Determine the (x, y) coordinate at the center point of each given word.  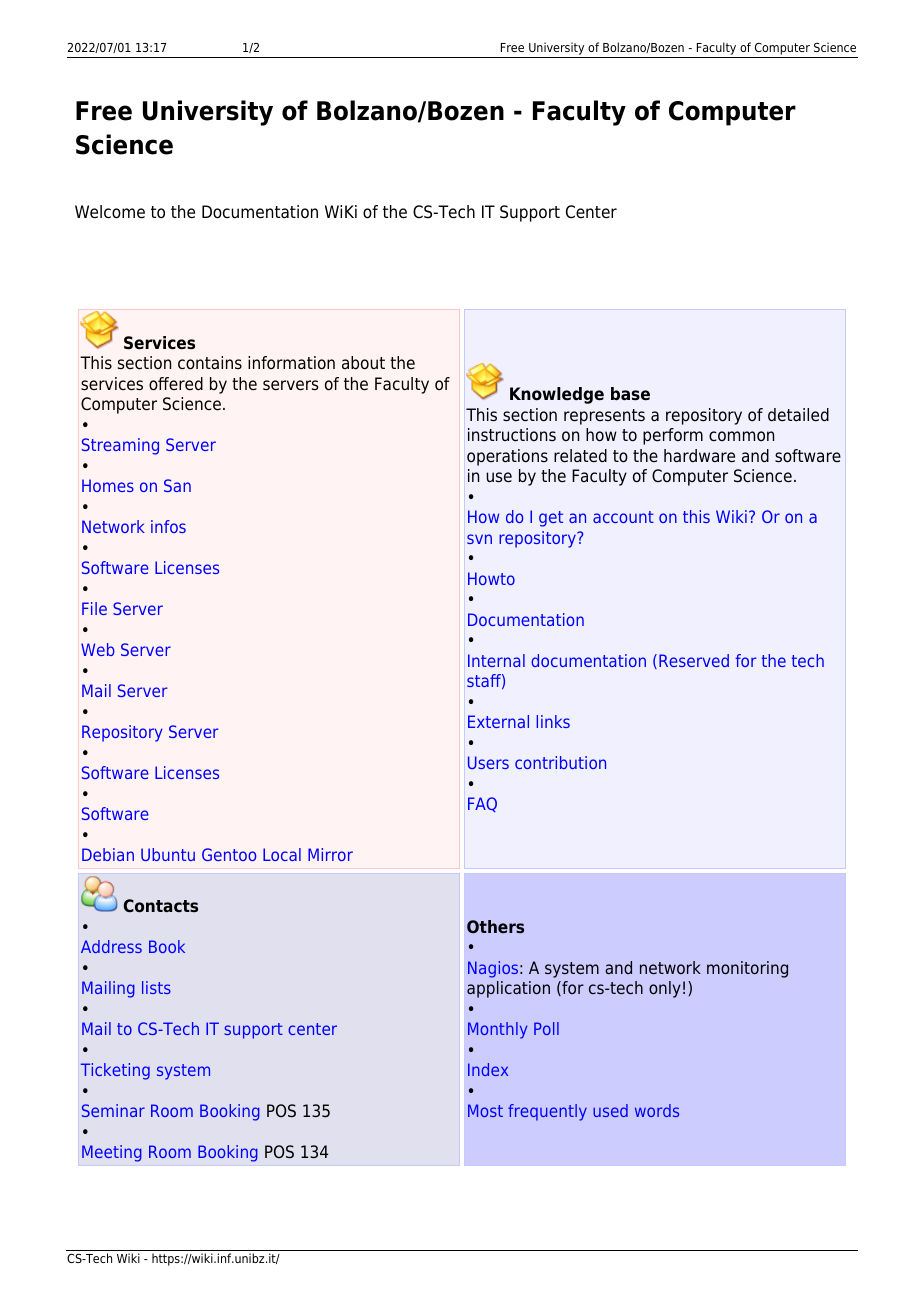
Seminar (113, 1110)
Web (98, 649)
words (657, 1110)
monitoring (747, 969)
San (177, 485)
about (363, 363)
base (630, 394)
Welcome (110, 212)
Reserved (694, 660)
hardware (699, 456)
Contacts (160, 906)
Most (485, 1110)
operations (507, 457)
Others (495, 926)
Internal (496, 660)
